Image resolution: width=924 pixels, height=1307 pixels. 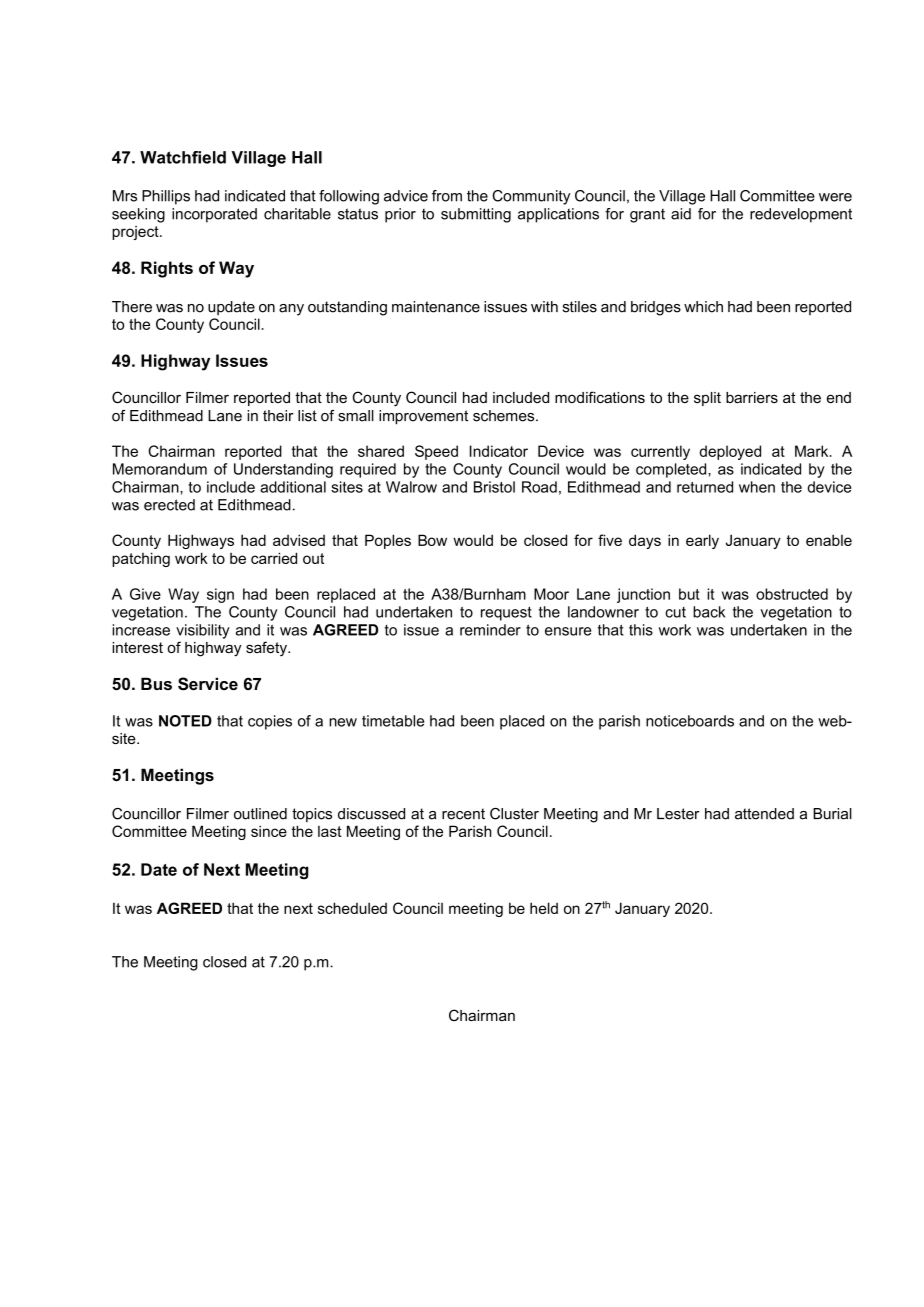 I want to click on attended, so click(x=764, y=814).
